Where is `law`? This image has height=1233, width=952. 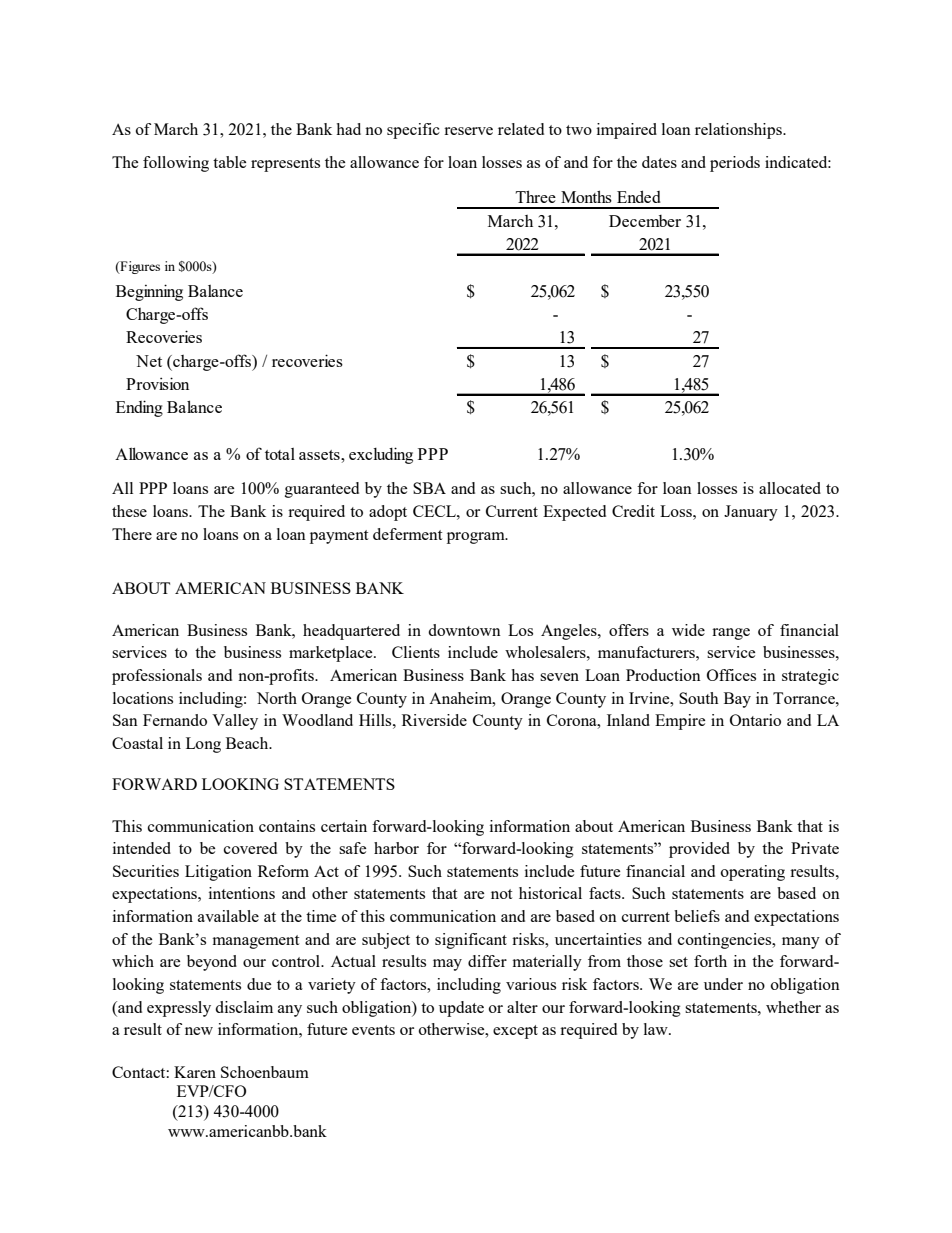
law is located at coordinates (657, 1029).
